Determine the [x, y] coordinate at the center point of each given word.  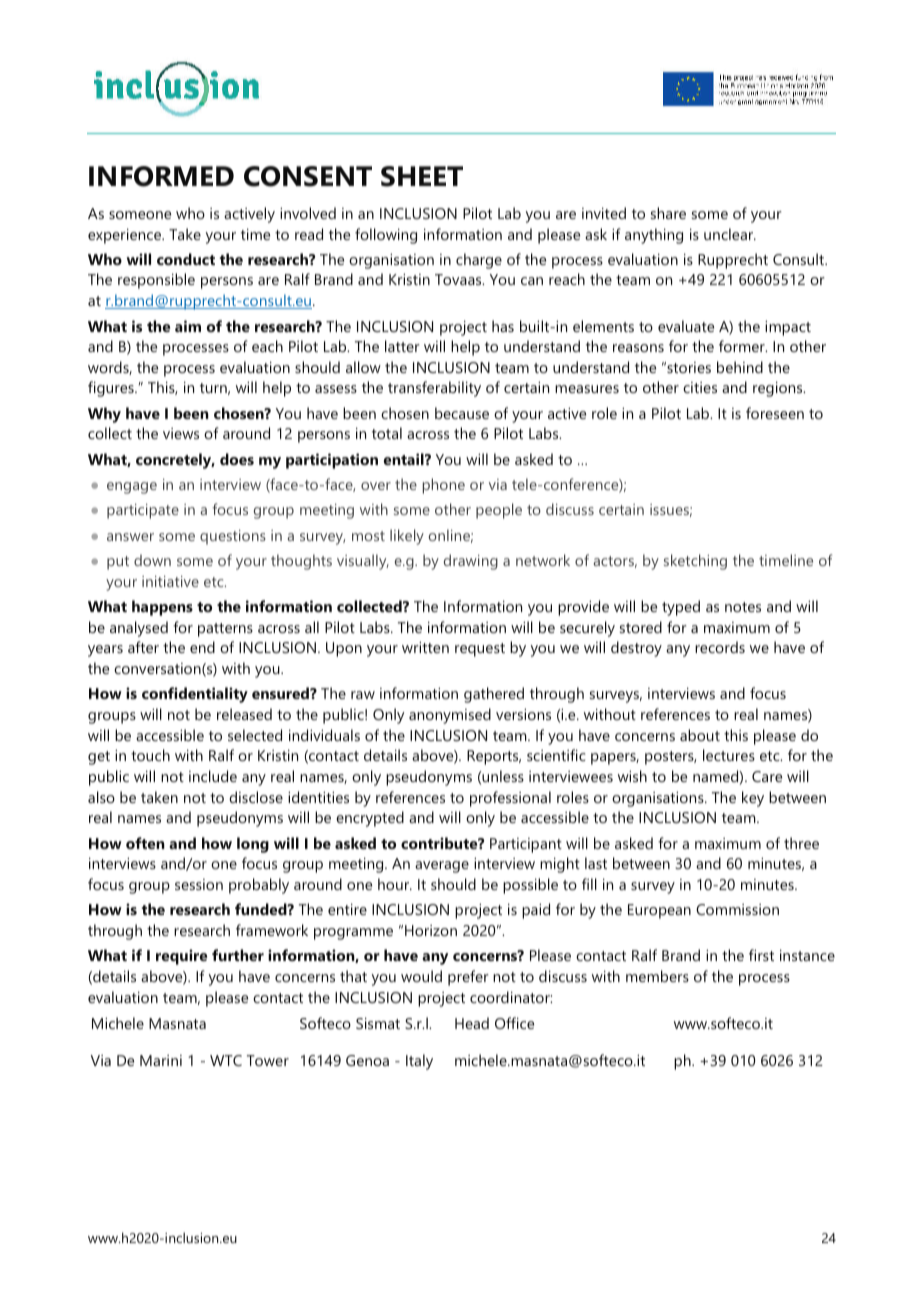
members [657, 976]
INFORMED [161, 176]
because [462, 413]
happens [162, 608]
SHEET [422, 176]
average [442, 867]
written [425, 647]
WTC [226, 1060]
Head [472, 1023]
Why [104, 415]
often [145, 843]
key [753, 799]
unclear [730, 234]
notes [743, 607]
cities [700, 387]
